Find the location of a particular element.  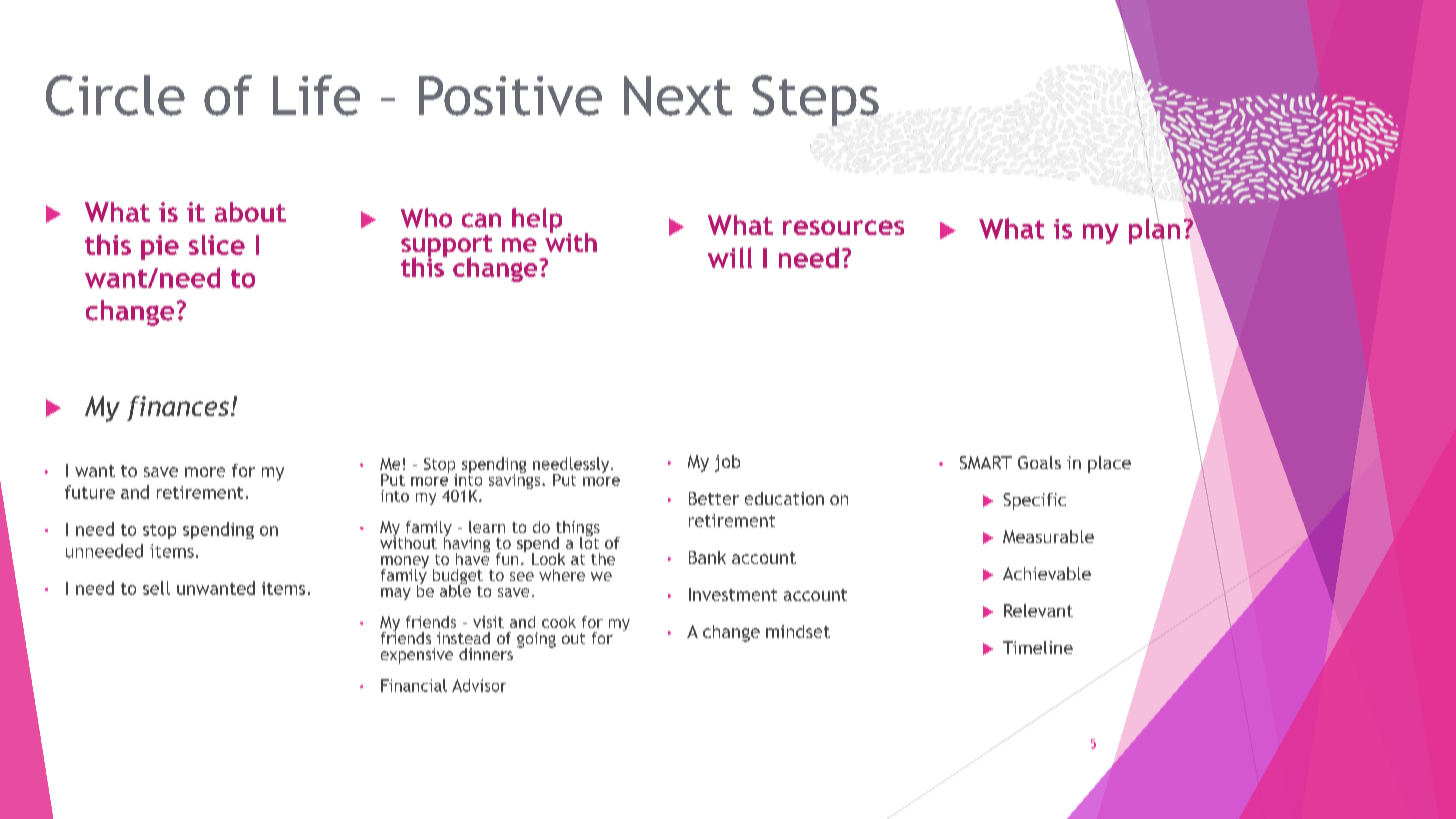

Goals is located at coordinates (1039, 462).
